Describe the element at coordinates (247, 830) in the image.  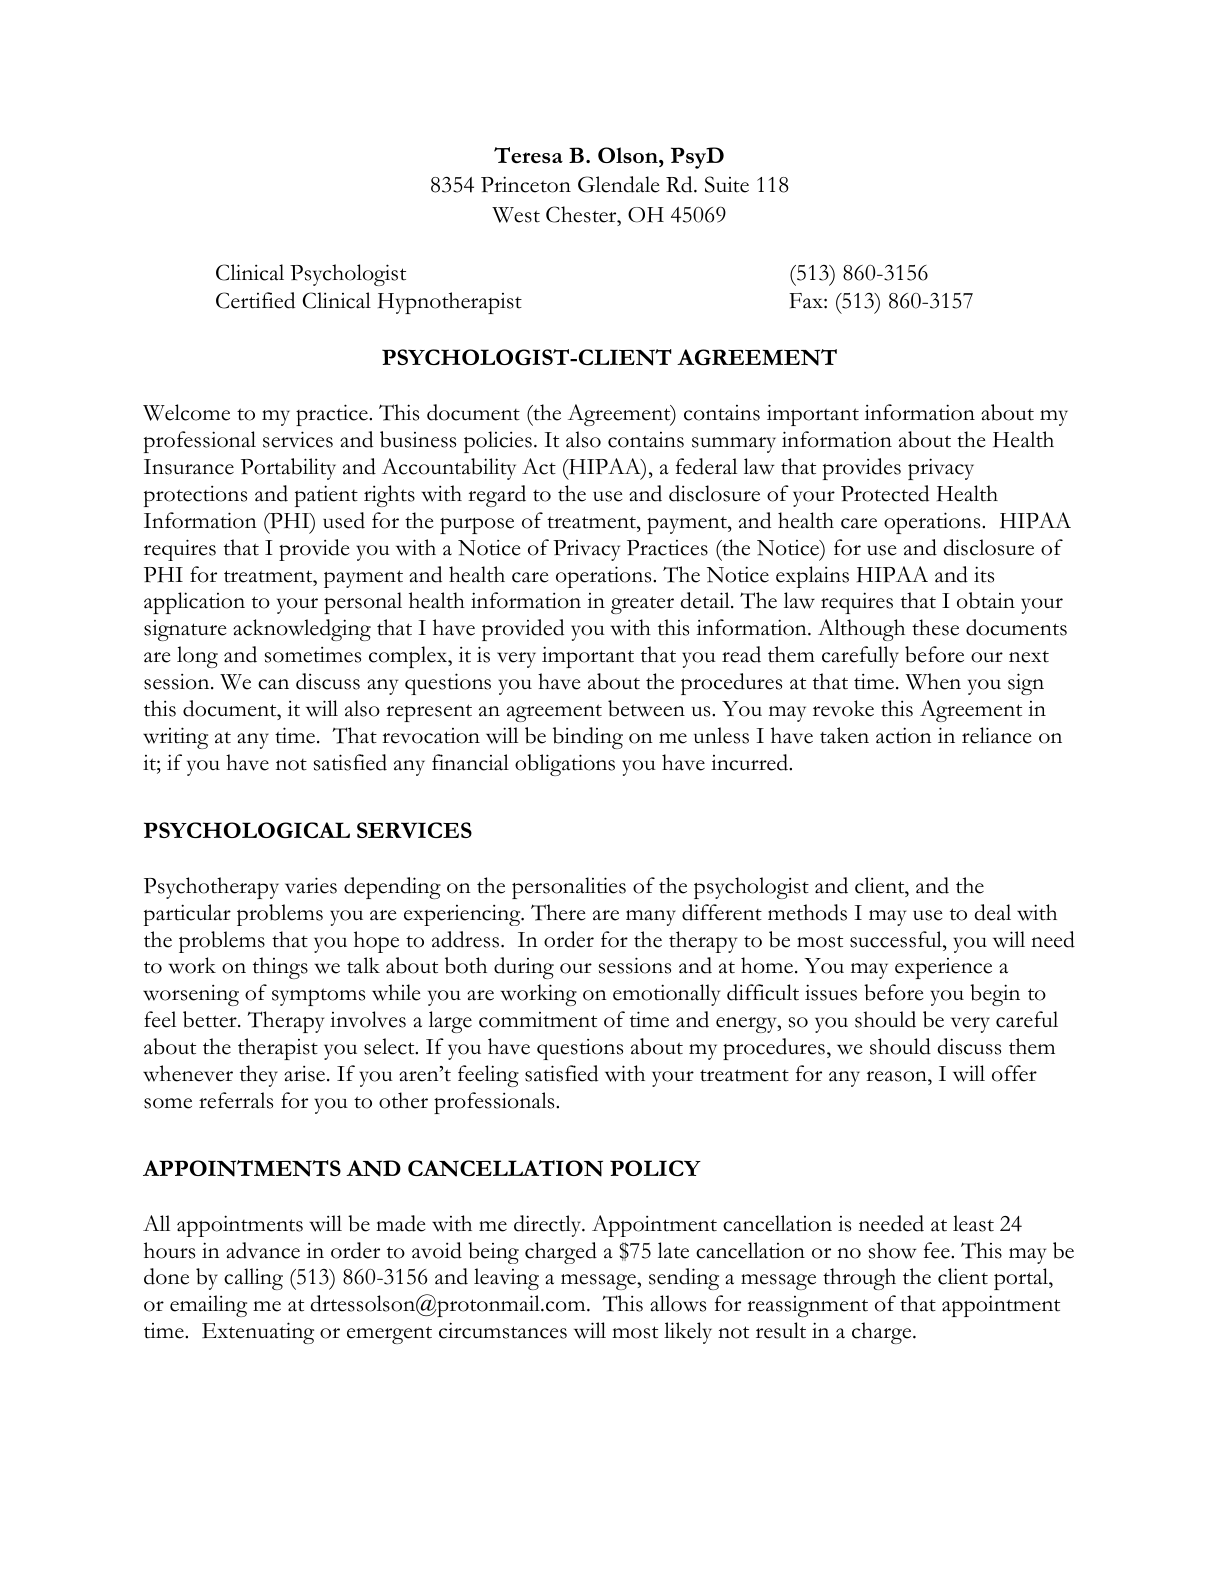
I see `PSYCHOLOGICAL` at that location.
